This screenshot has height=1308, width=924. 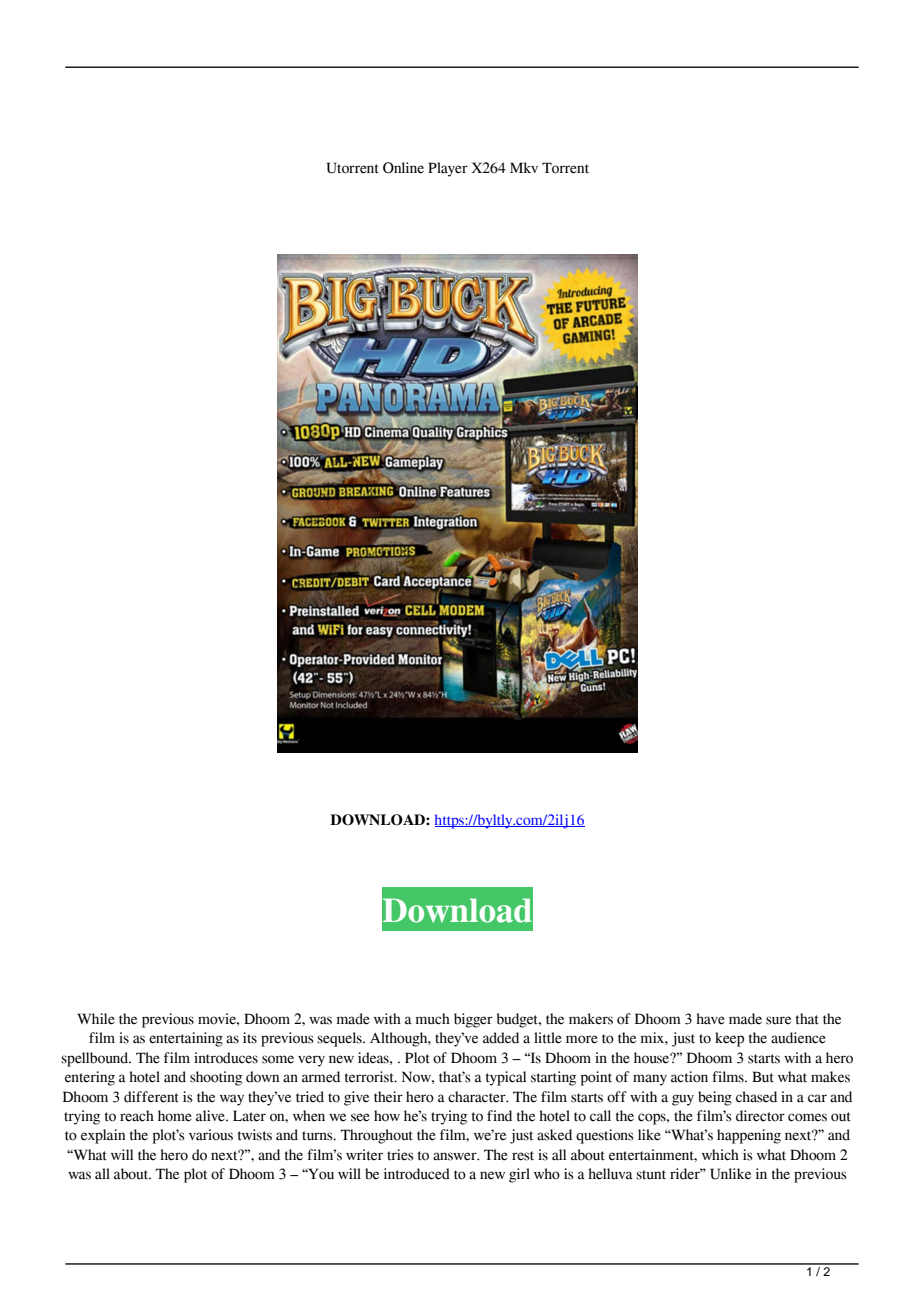 What do you see at coordinates (186, 1039) in the screenshot?
I see `entertaining` at bounding box center [186, 1039].
